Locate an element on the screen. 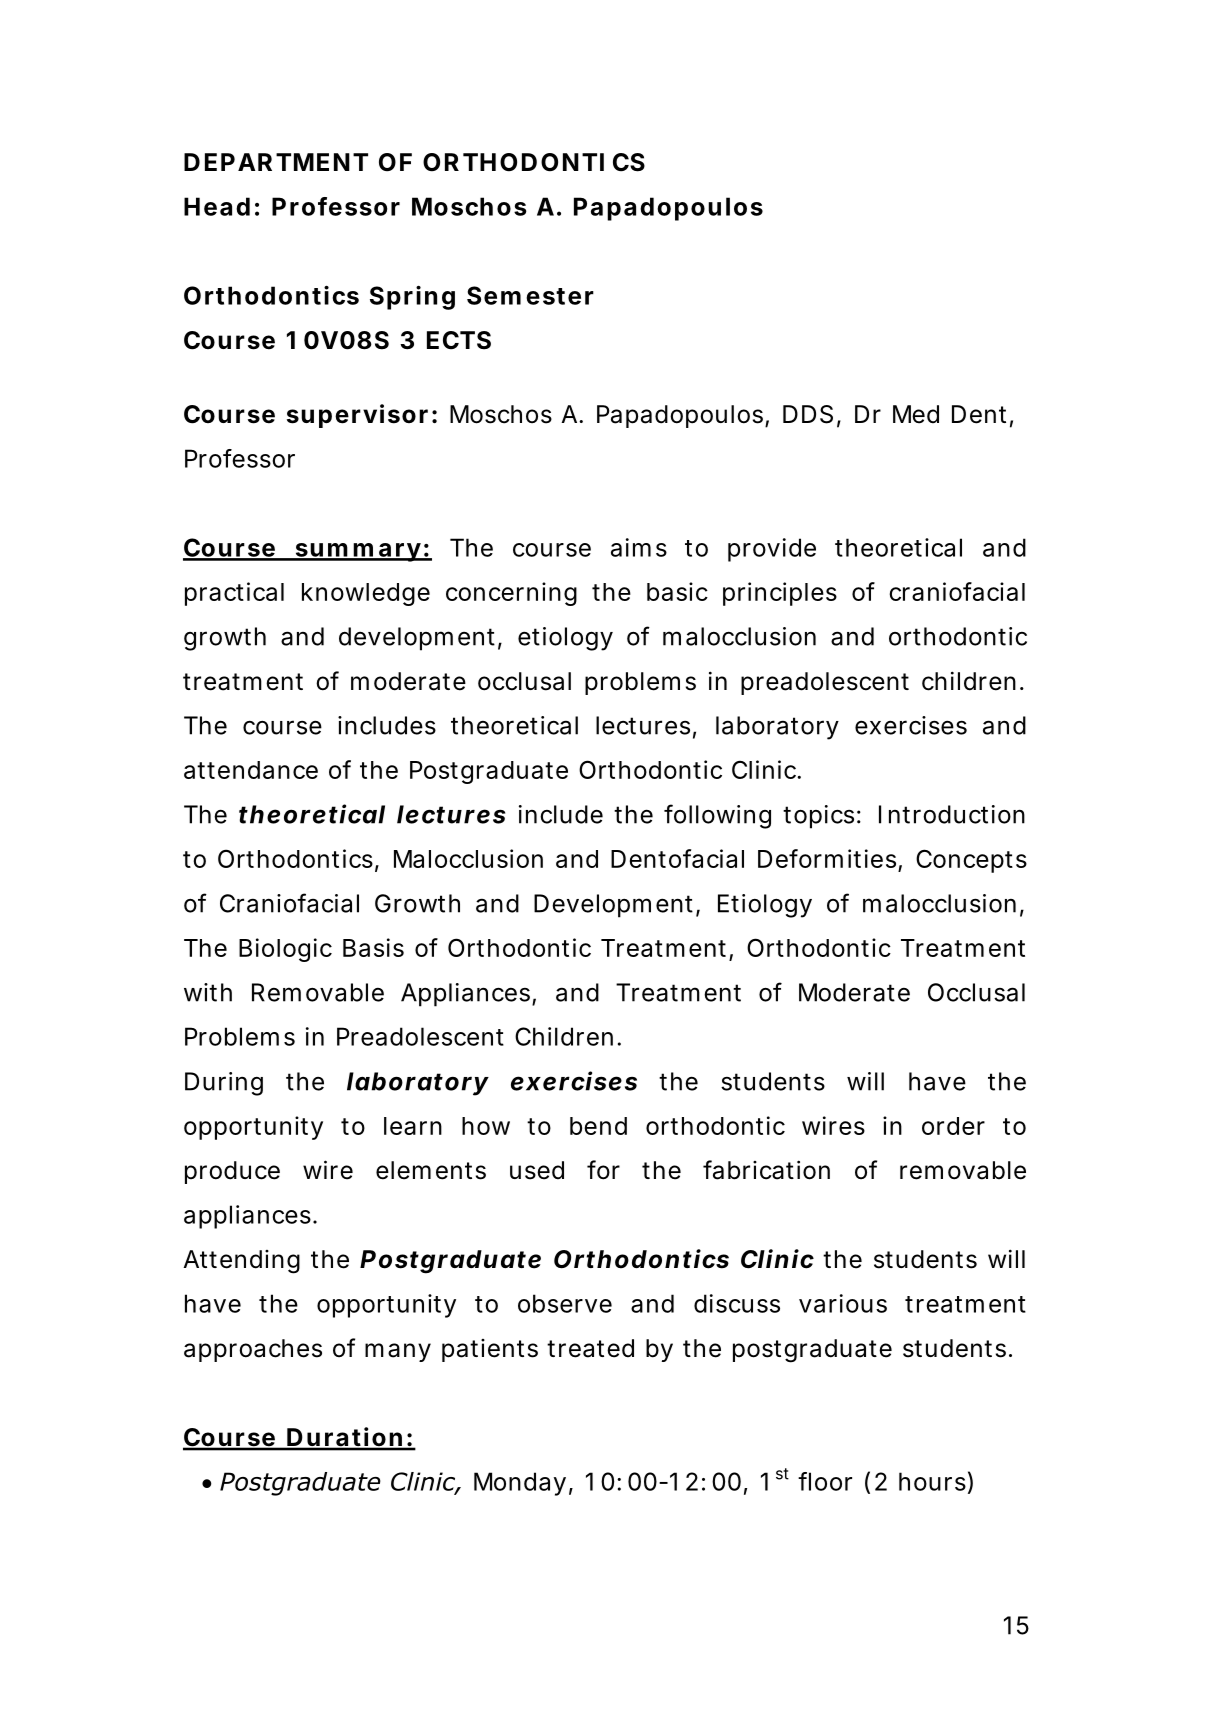  Deformities is located at coordinates (827, 858).
